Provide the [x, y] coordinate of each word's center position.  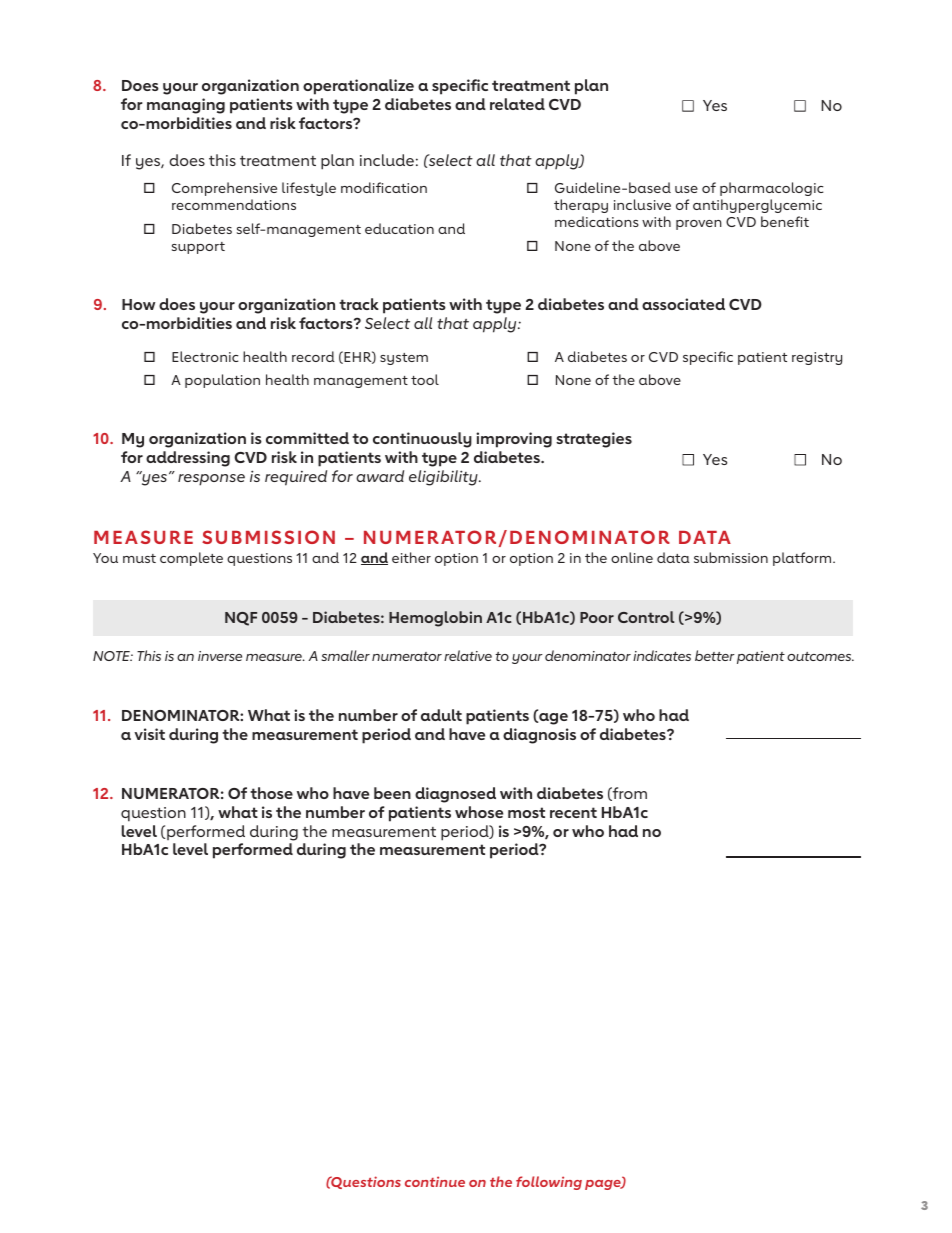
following [549, 1183]
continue [435, 1181]
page [604, 1185]
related [517, 104]
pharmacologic [772, 189]
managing [186, 106]
